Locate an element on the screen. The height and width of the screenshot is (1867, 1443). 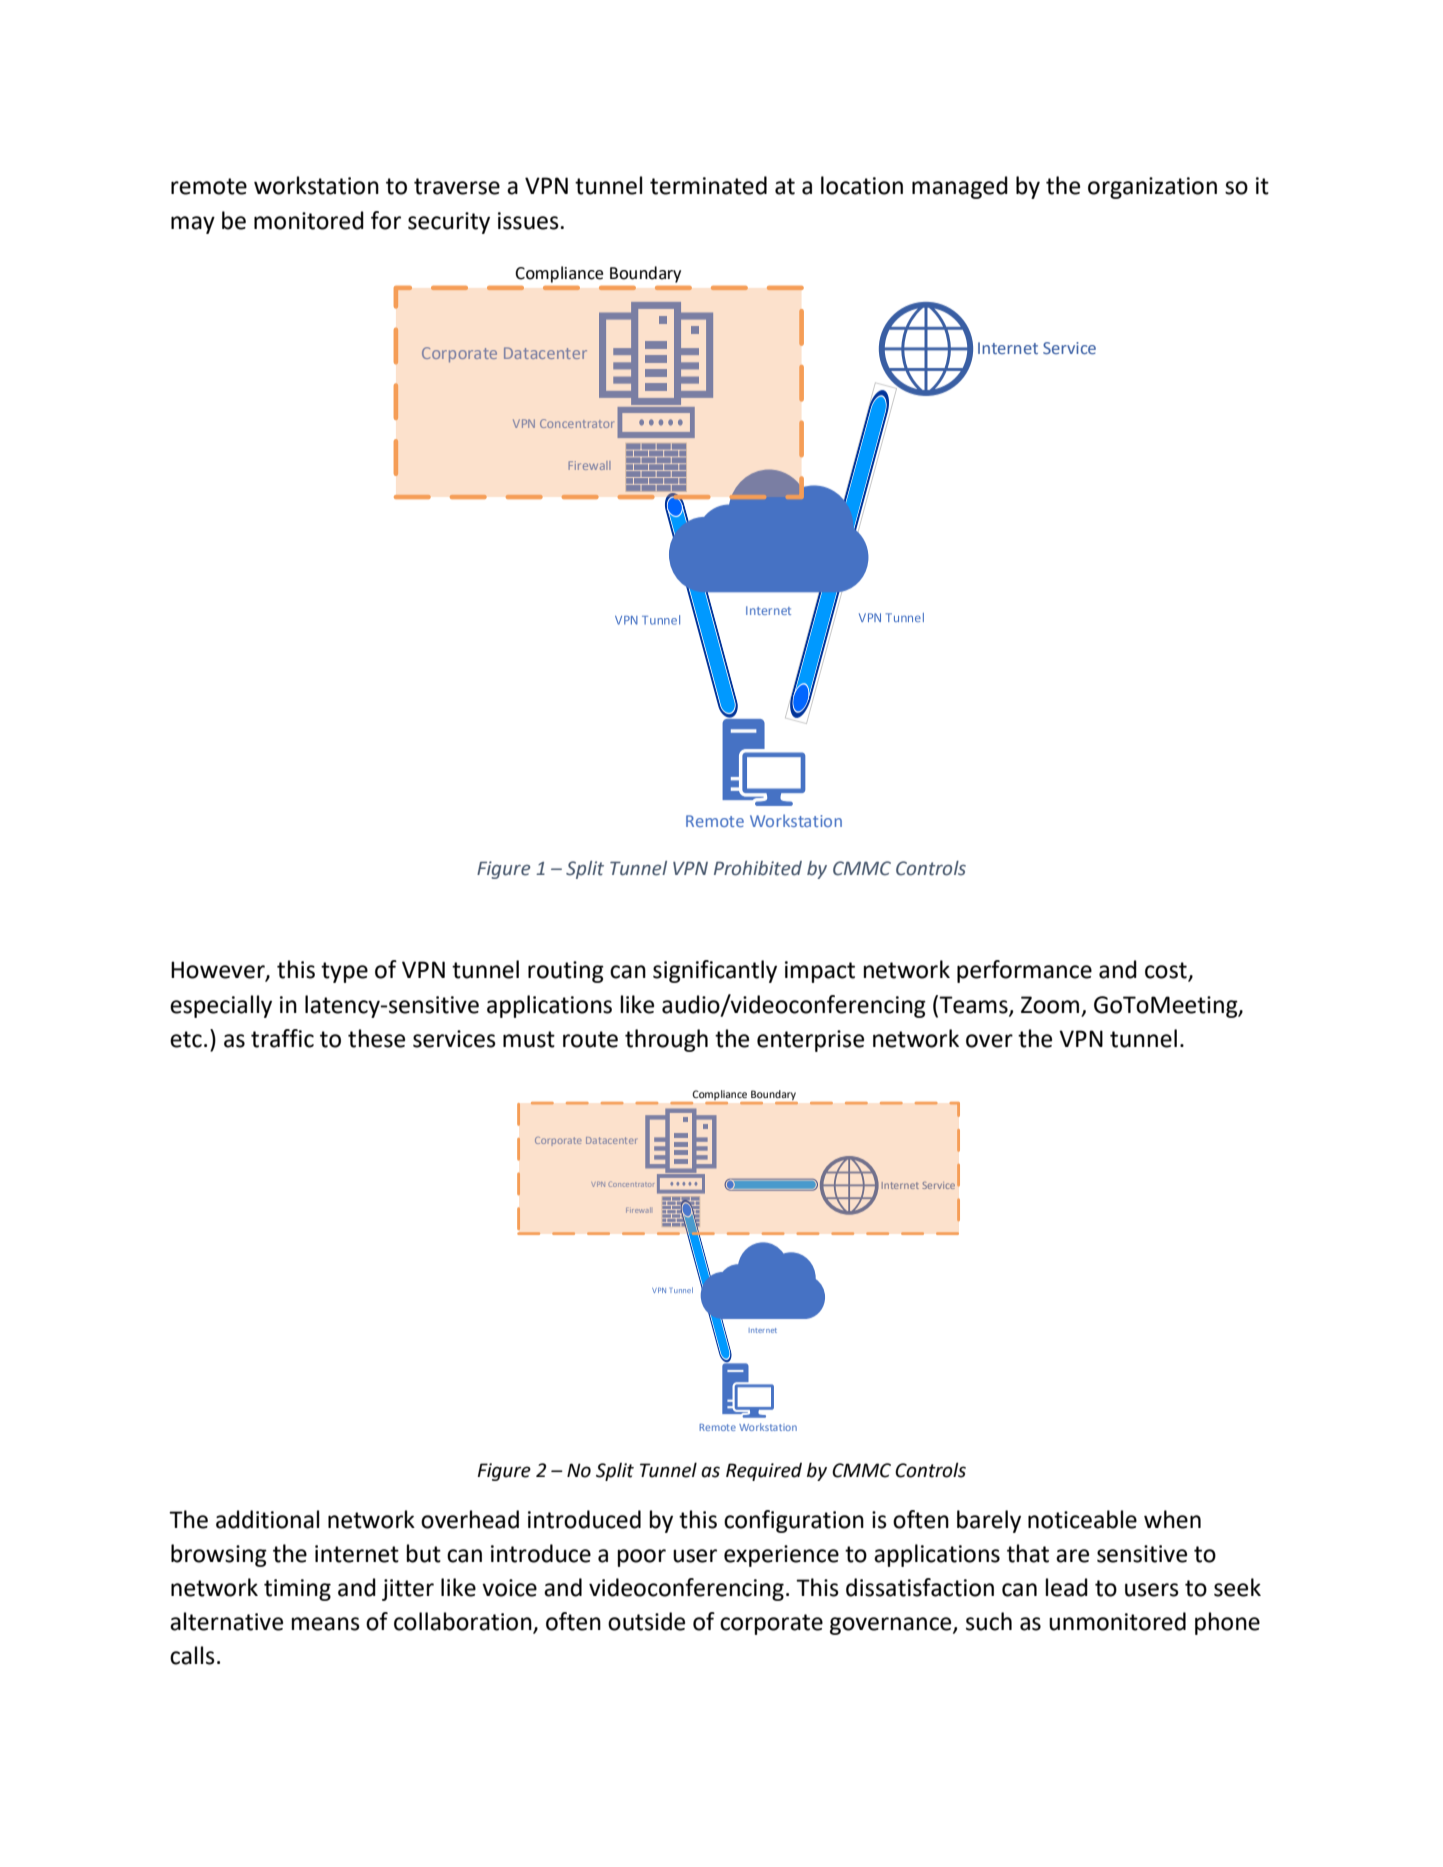
type is located at coordinates (344, 972).
